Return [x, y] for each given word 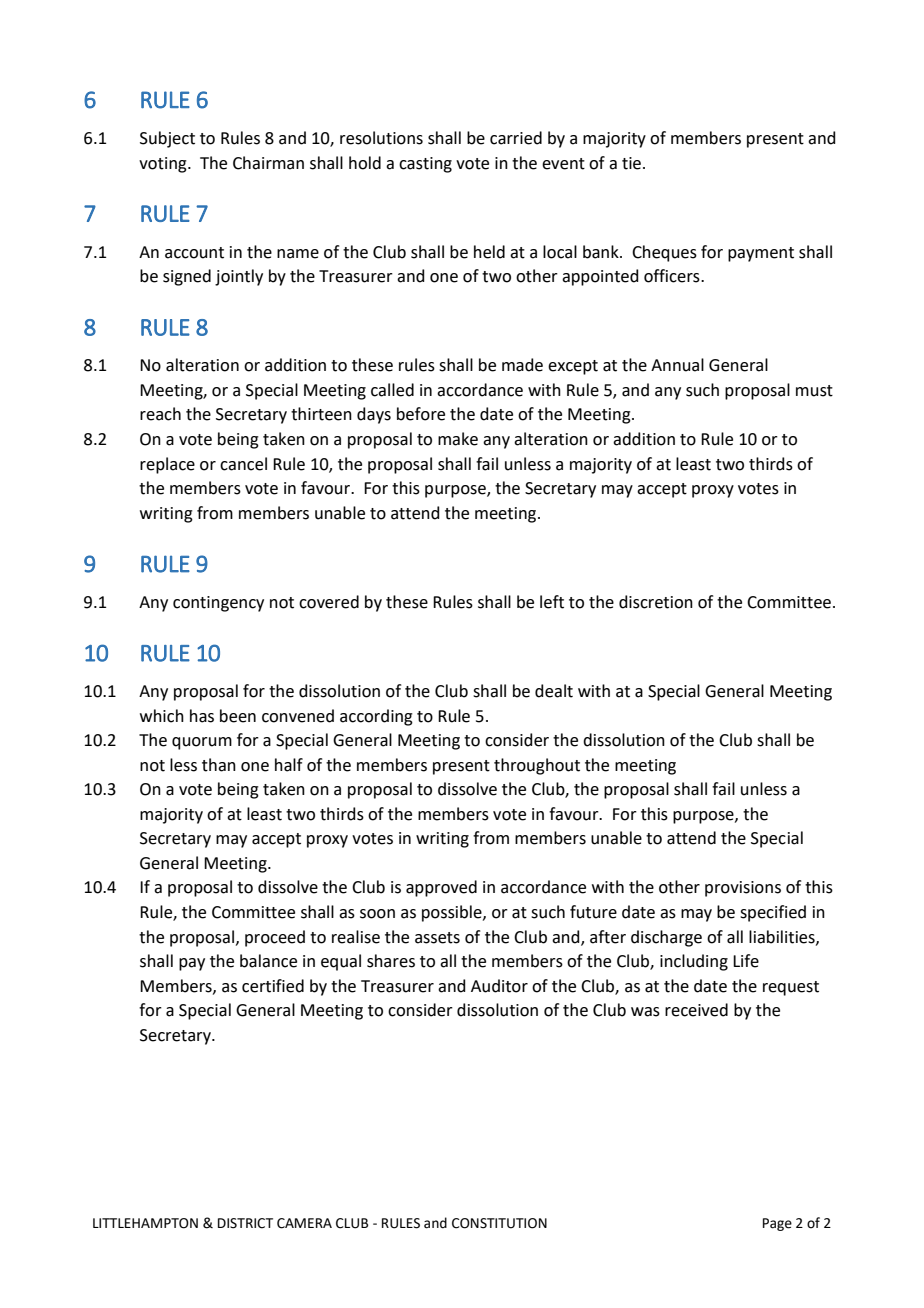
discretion [656, 602]
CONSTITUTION [499, 1223]
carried [516, 138]
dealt [554, 691]
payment [761, 254]
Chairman [268, 163]
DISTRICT [245, 1223]
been [238, 716]
